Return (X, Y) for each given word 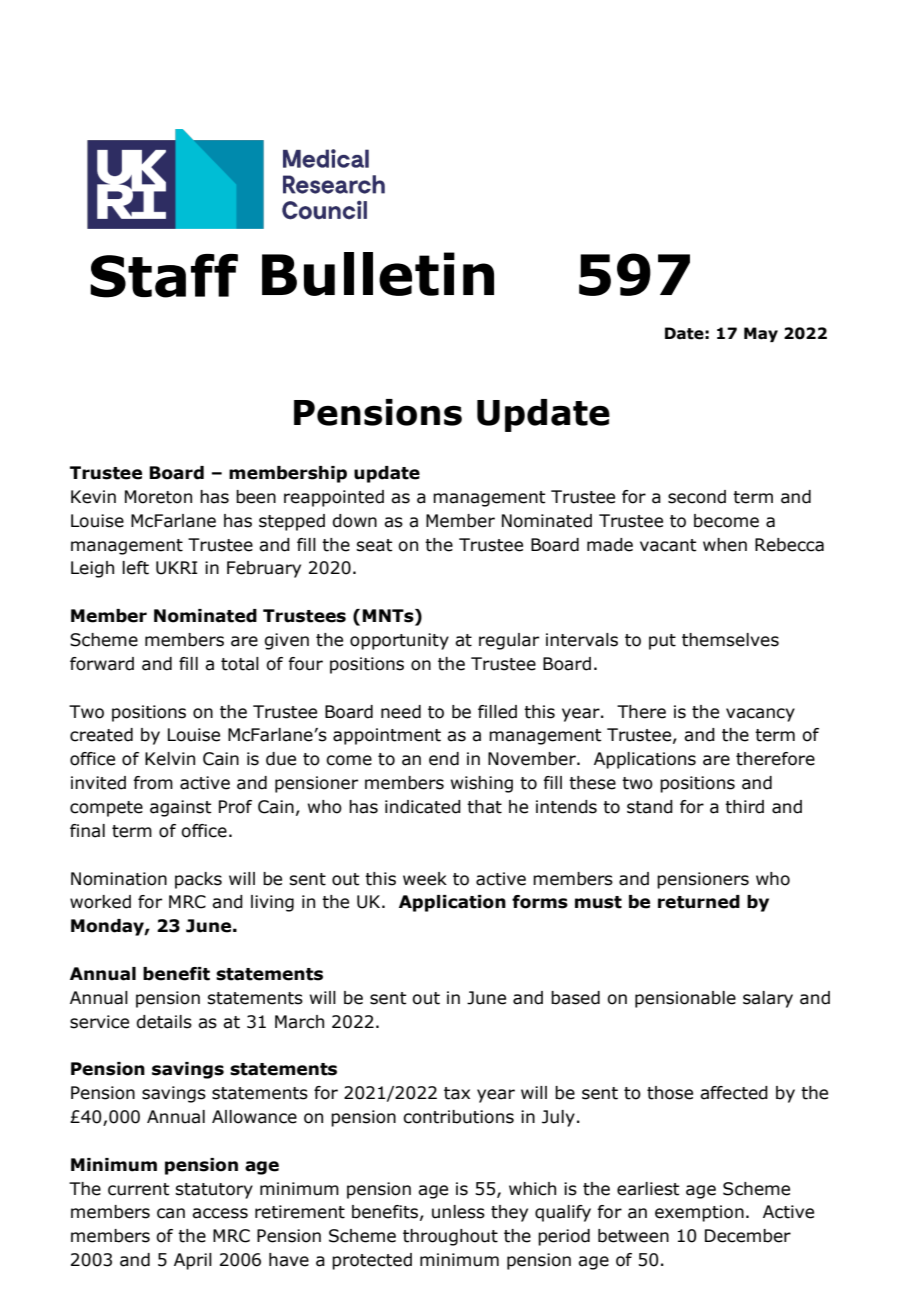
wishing (482, 784)
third (744, 807)
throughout (450, 1237)
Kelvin (170, 759)
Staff (164, 276)
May (761, 334)
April (193, 1261)
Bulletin (378, 274)
